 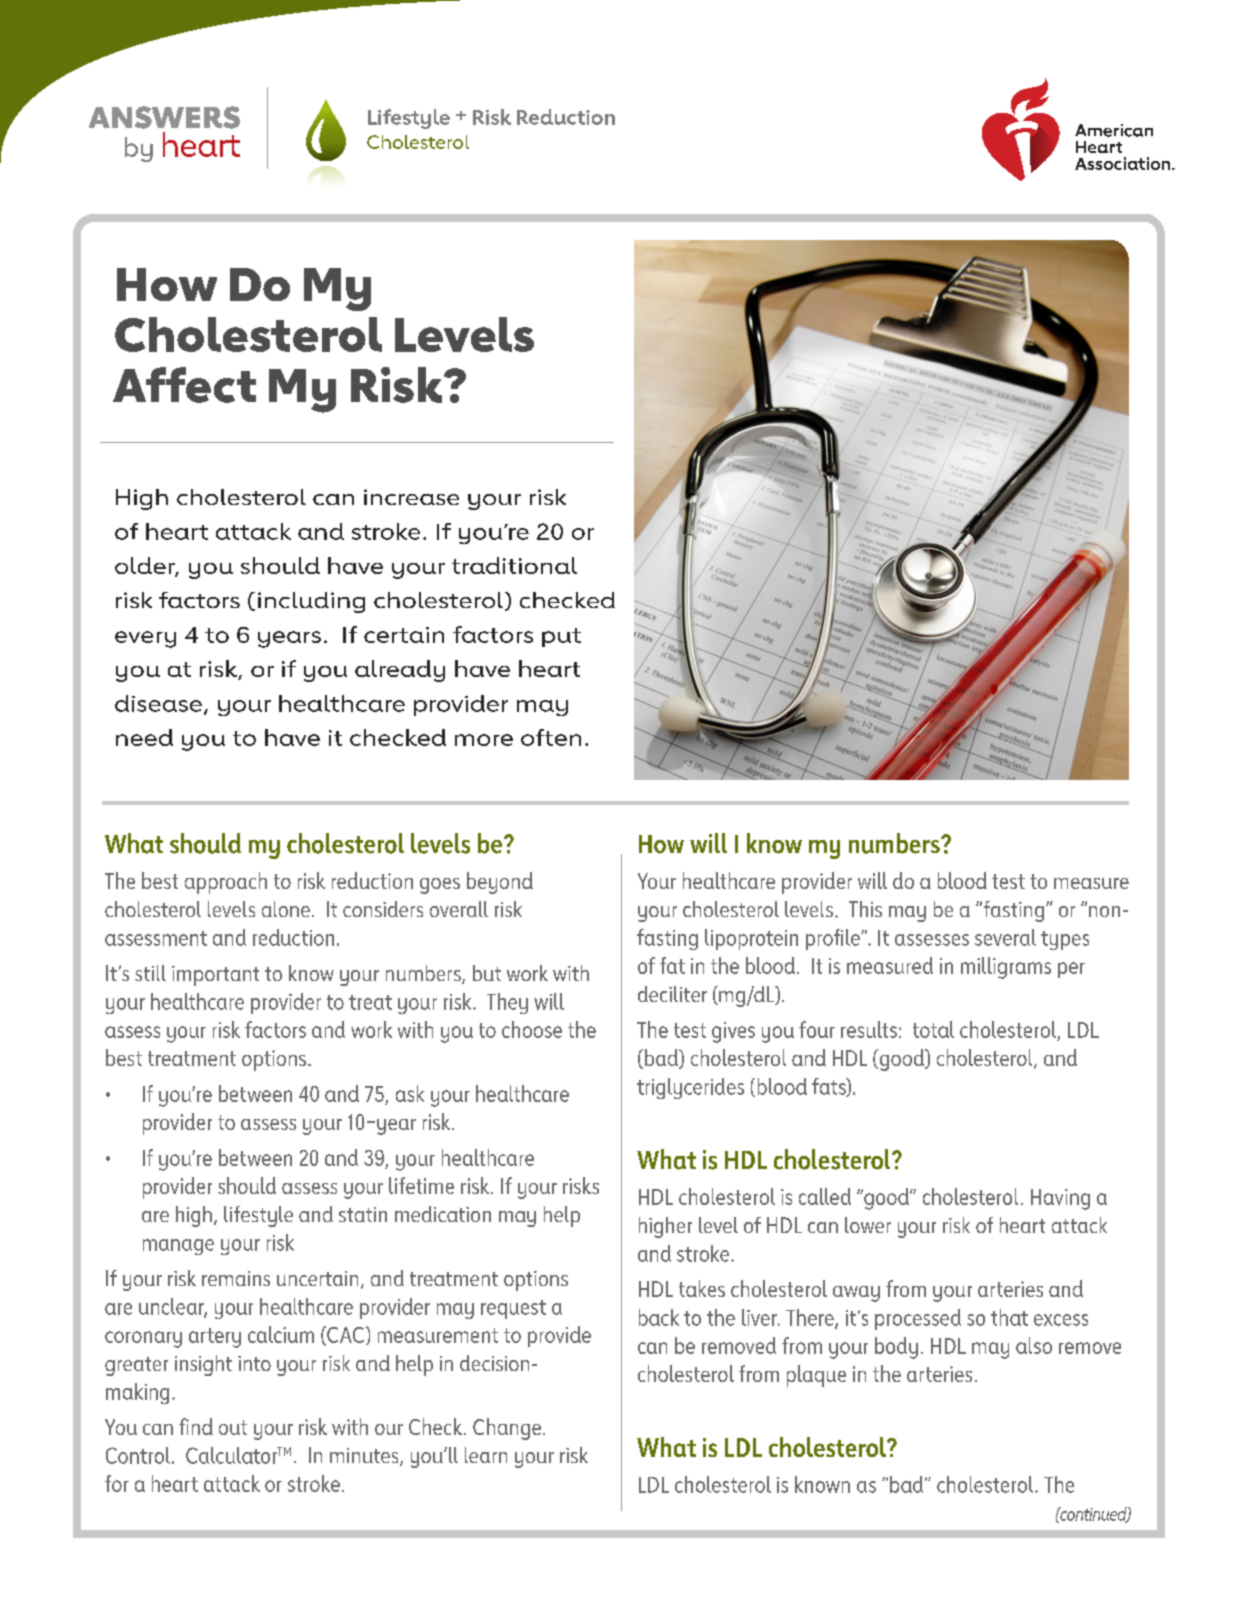 I want to click on approach, so click(x=226, y=883).
